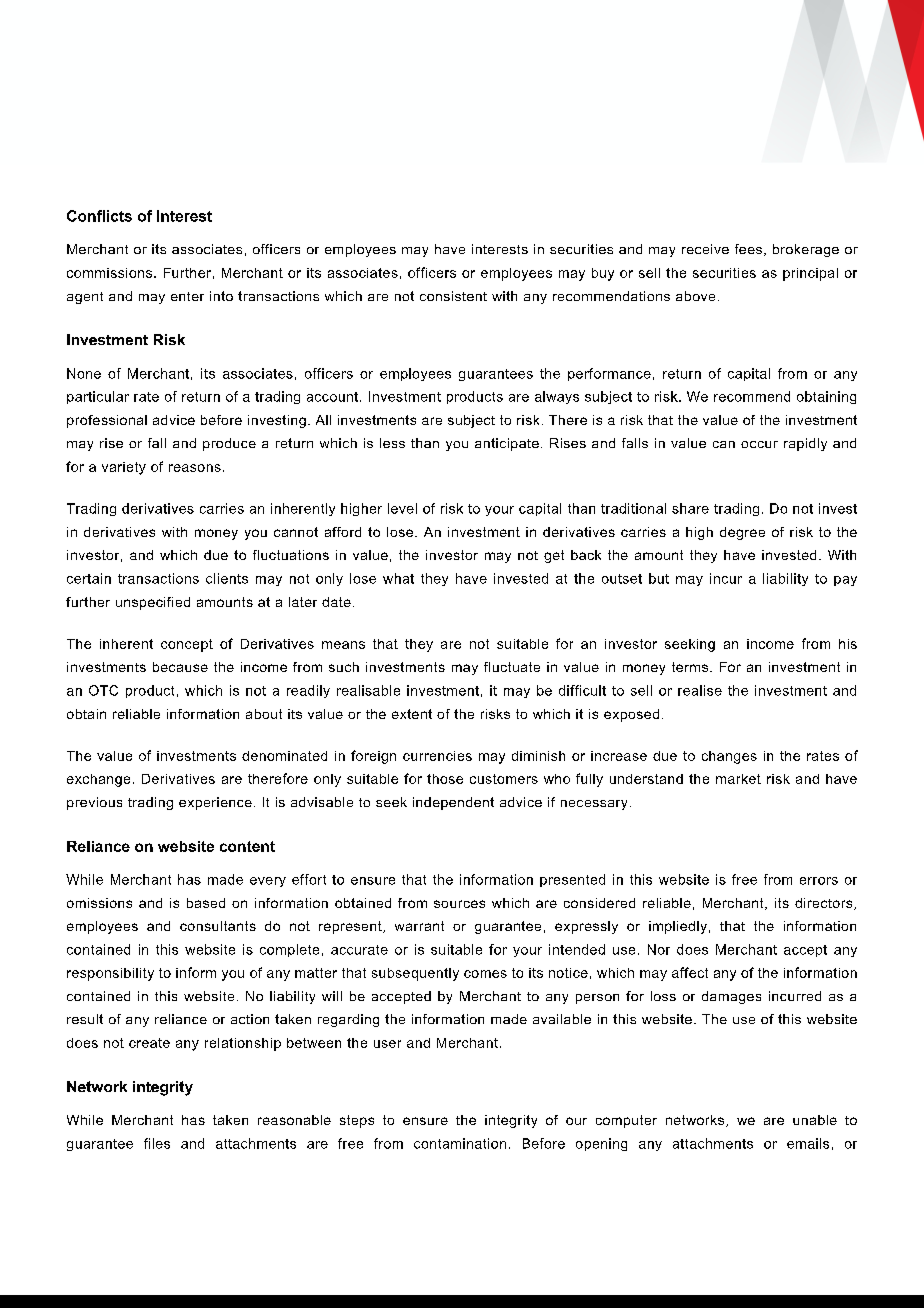 The height and width of the screenshot is (1308, 924). Describe the element at coordinates (180, 667) in the screenshot. I see `because` at that location.
